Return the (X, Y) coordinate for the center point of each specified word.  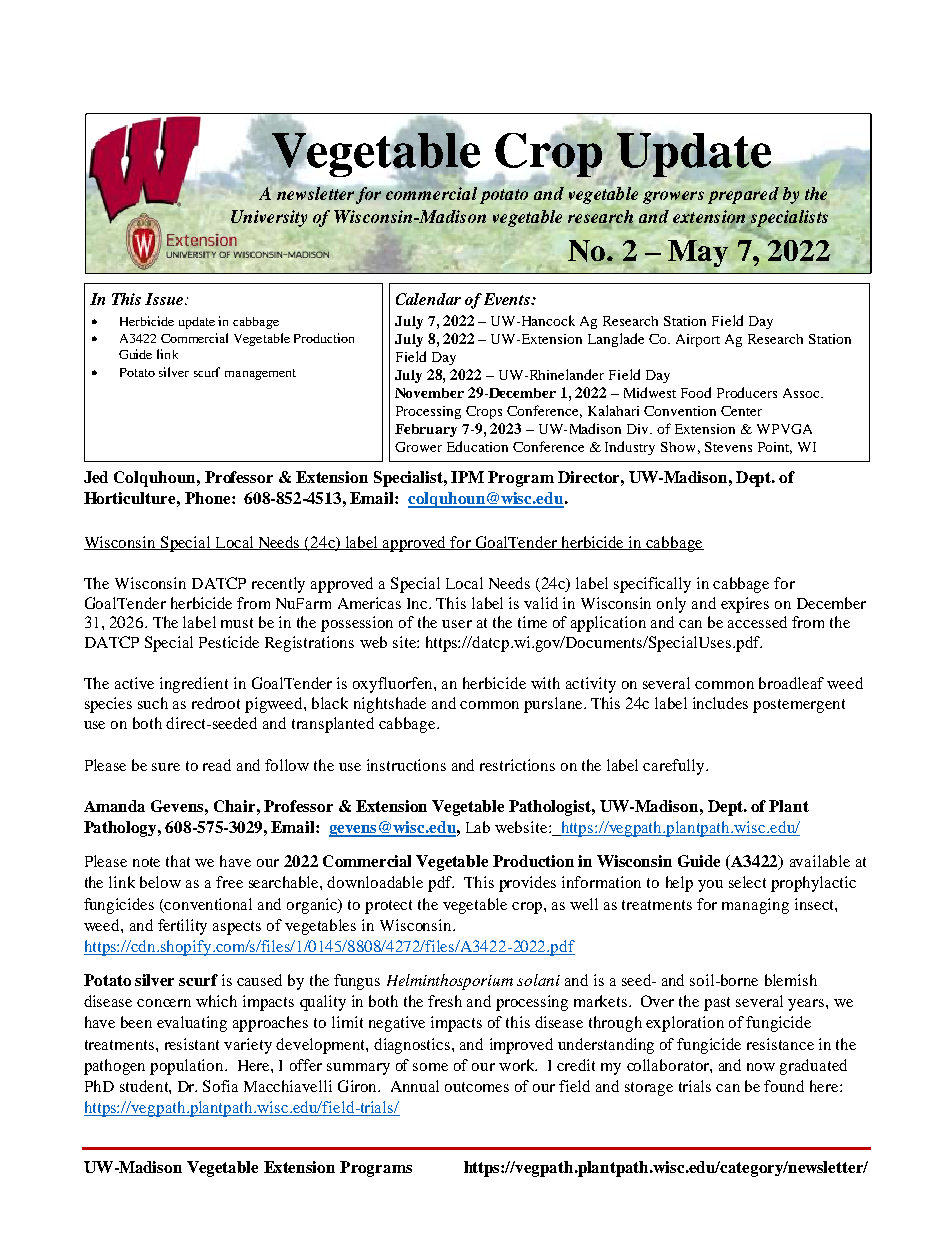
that (178, 861)
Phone (209, 498)
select (747, 882)
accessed (757, 622)
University (269, 218)
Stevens (728, 447)
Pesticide (229, 642)
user (457, 624)
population (188, 1067)
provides (527, 884)
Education (477, 446)
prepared (743, 195)
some (430, 1067)
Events (508, 299)
